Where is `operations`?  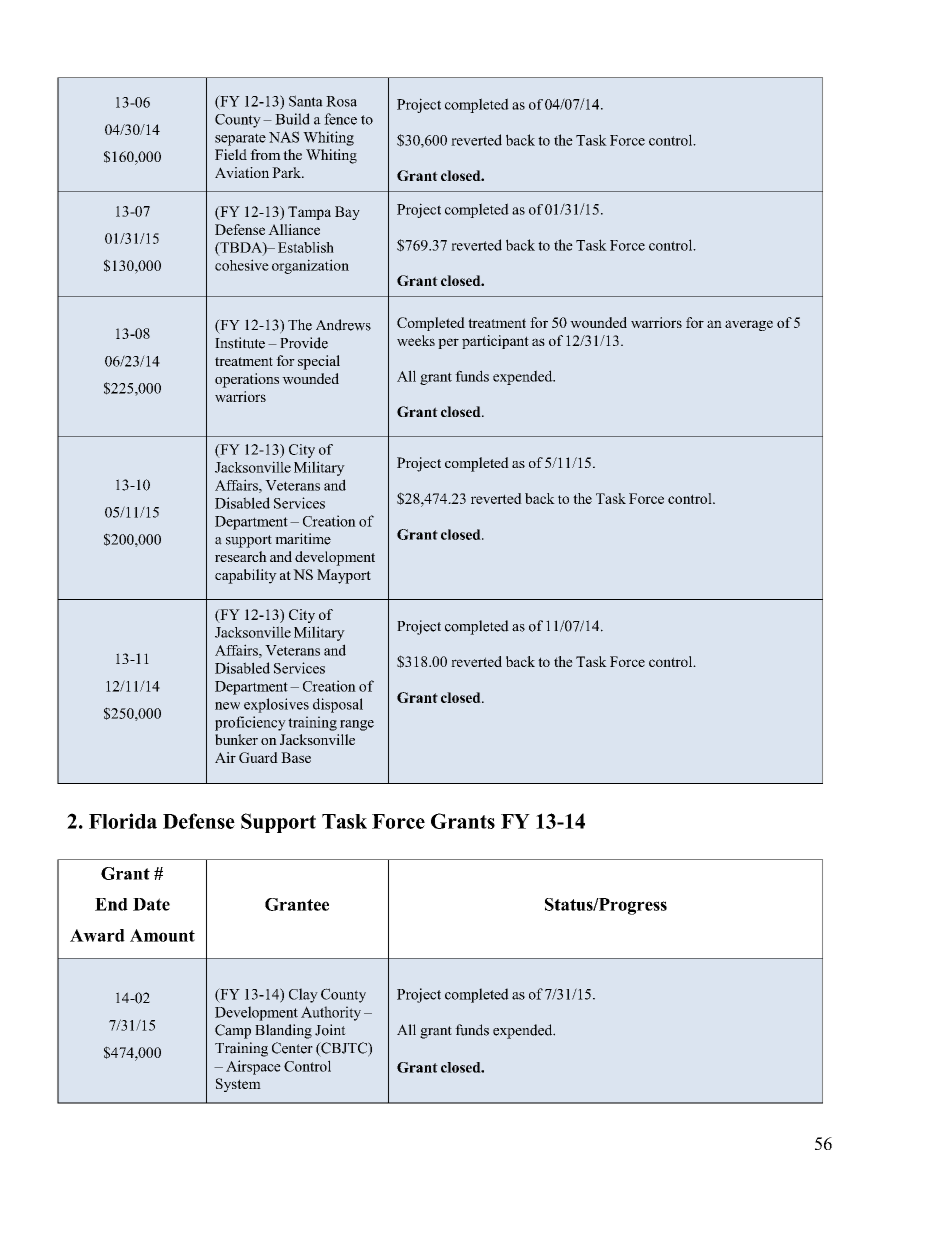
operations is located at coordinates (247, 380).
